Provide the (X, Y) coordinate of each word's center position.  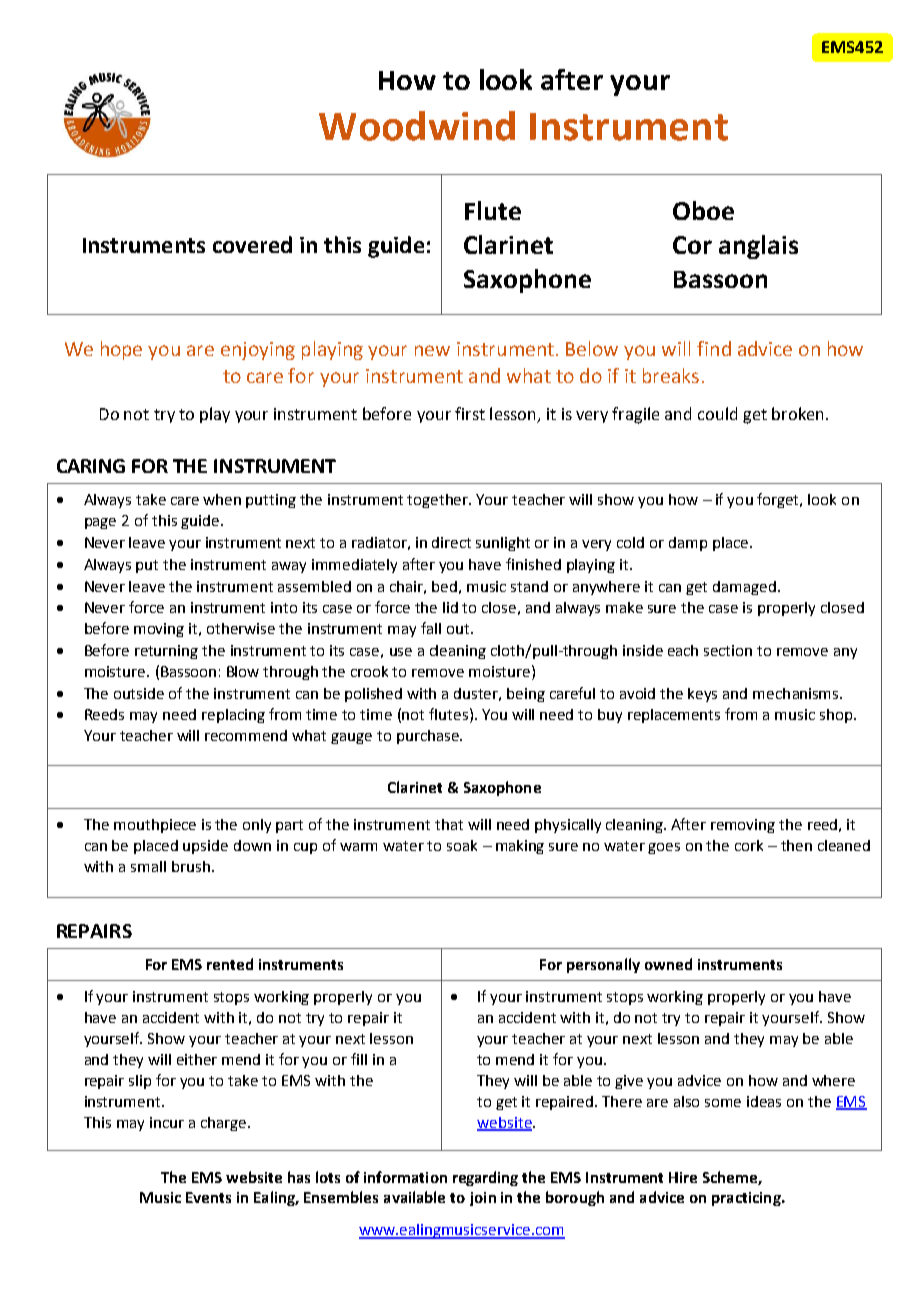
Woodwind (417, 126)
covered (252, 244)
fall (431, 628)
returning (166, 652)
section (728, 650)
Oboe (703, 210)
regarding (485, 1178)
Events (208, 1197)
